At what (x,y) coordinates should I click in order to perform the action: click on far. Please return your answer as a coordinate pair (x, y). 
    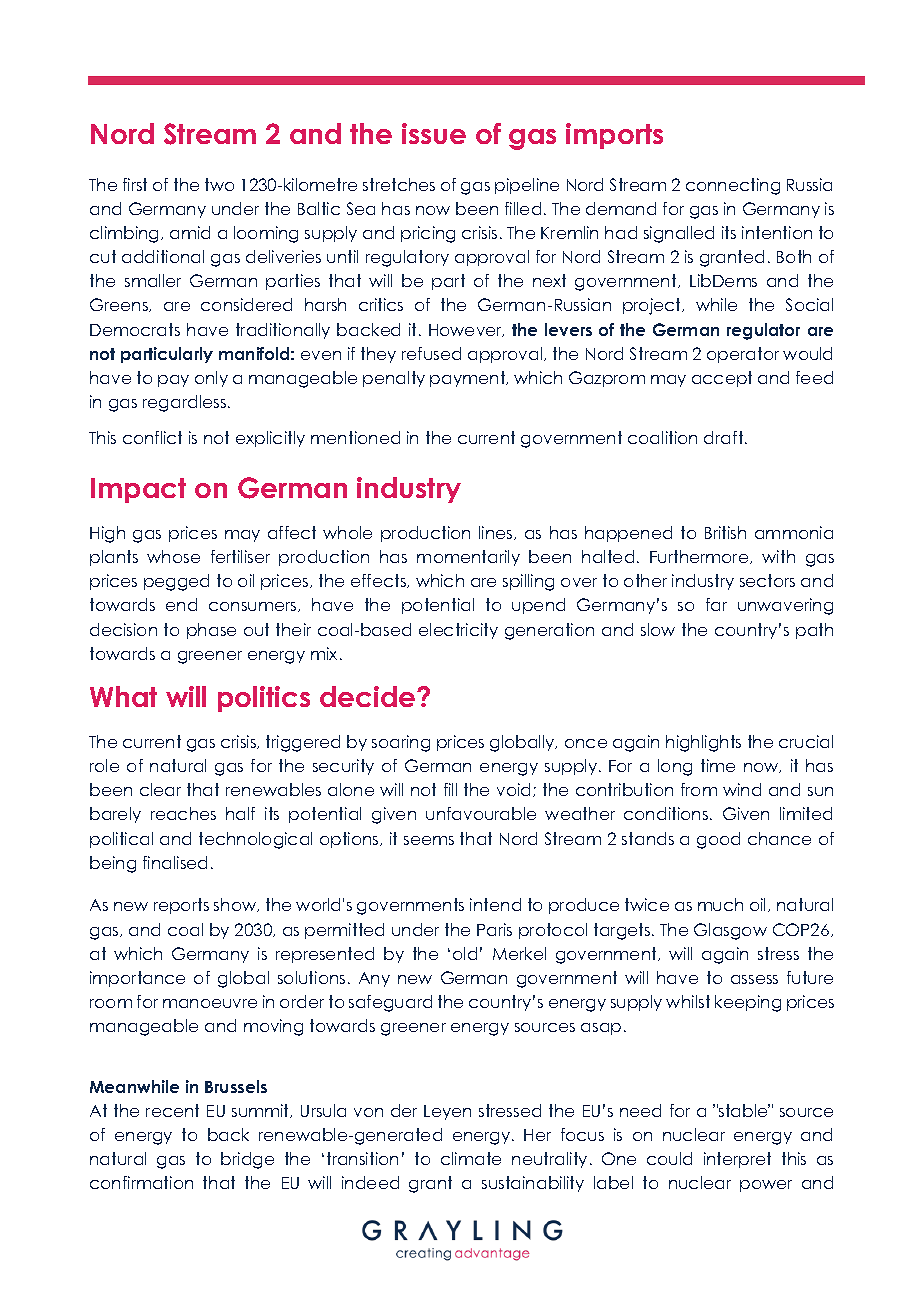
    Looking at the image, I should click on (716, 604).
